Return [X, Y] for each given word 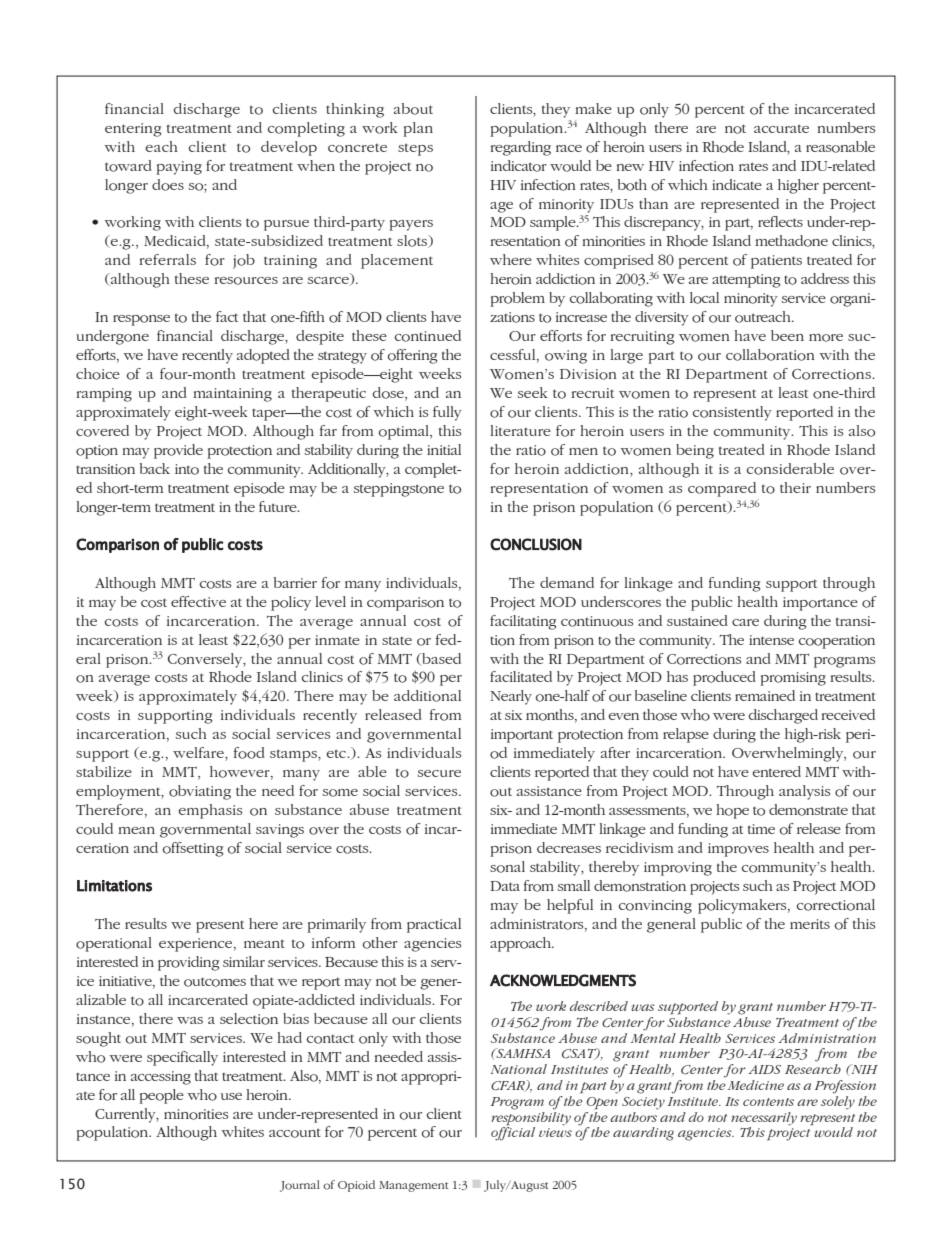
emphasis [210, 811]
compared [722, 489]
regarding [520, 148]
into [187, 469]
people [161, 1096]
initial [444, 449]
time [761, 829]
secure [439, 773]
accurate [781, 128]
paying [179, 168]
